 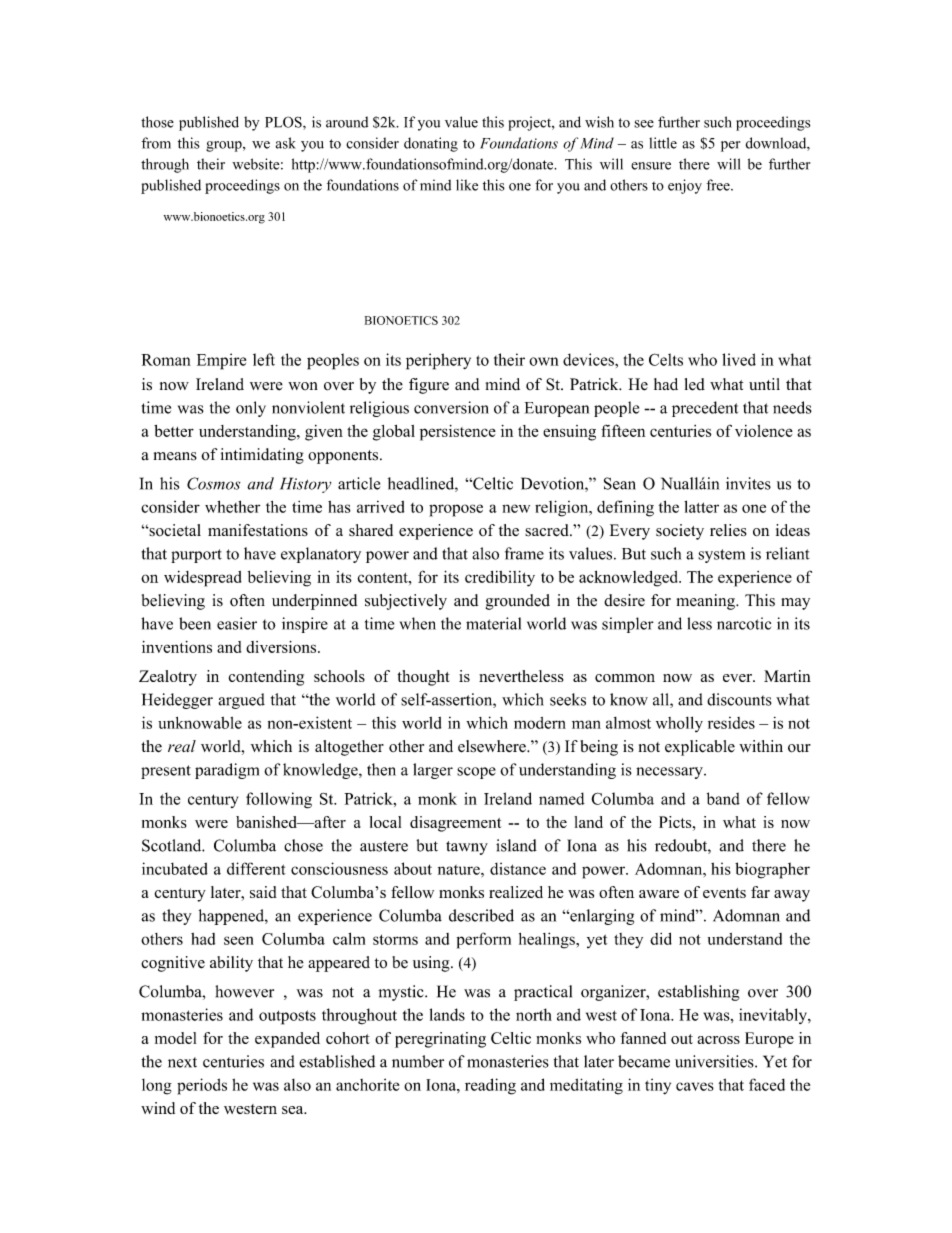 I want to click on like, so click(x=467, y=185).
